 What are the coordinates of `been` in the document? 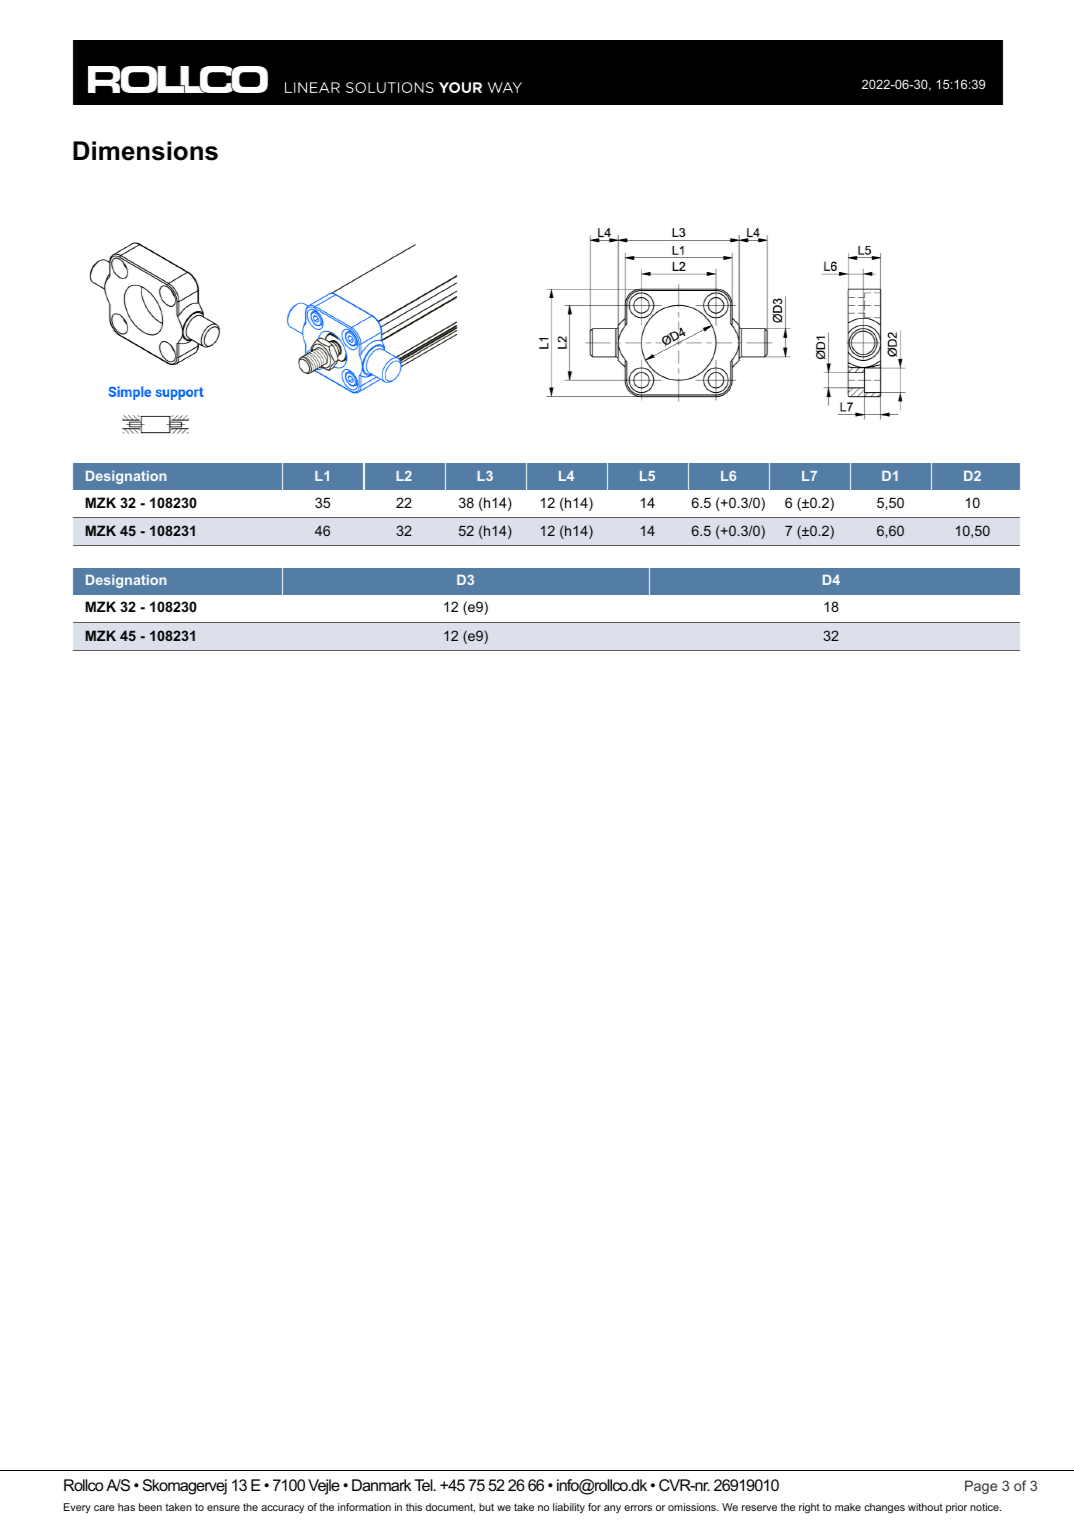 It's located at (150, 1507).
